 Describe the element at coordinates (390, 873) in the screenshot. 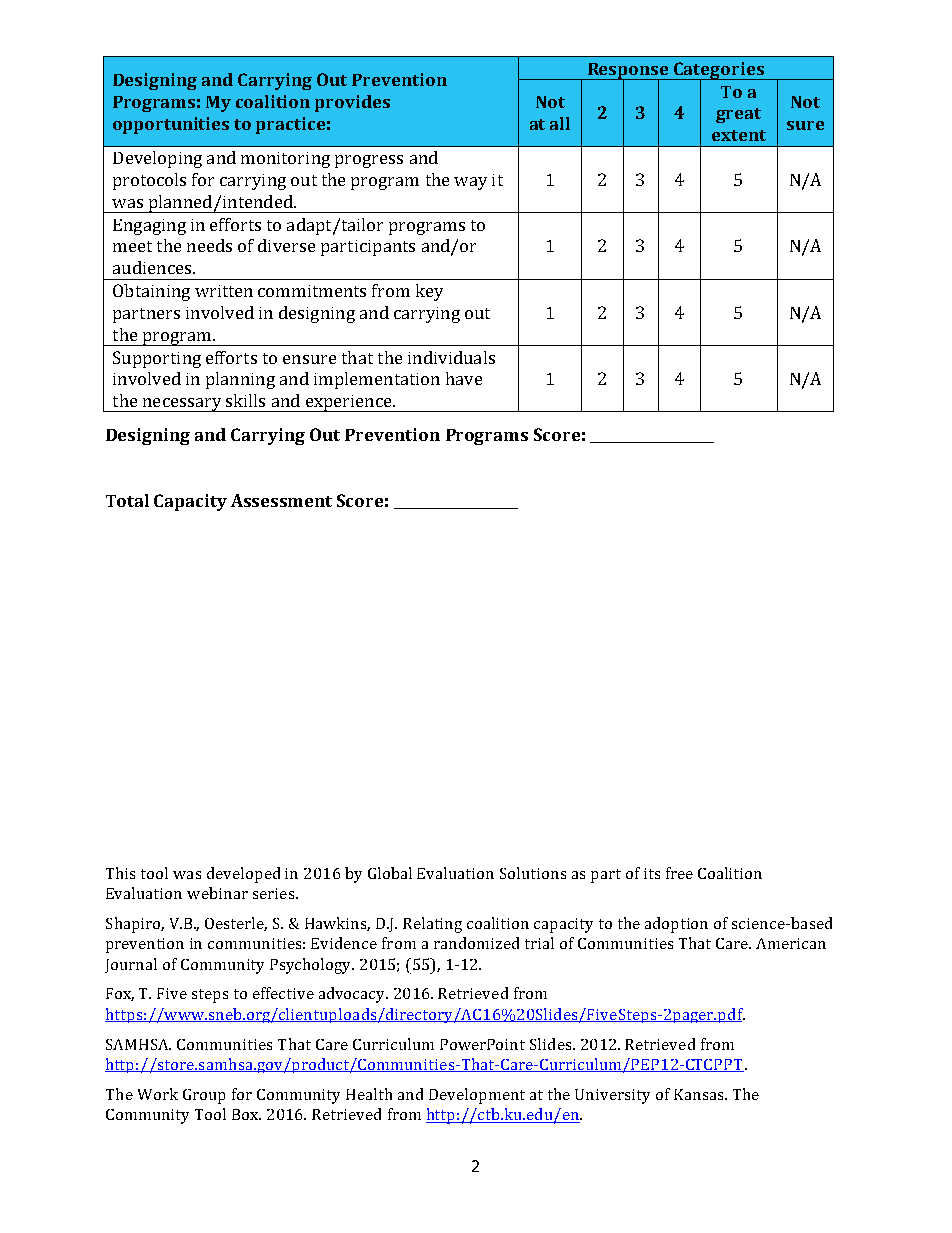

I see `Global` at that location.
